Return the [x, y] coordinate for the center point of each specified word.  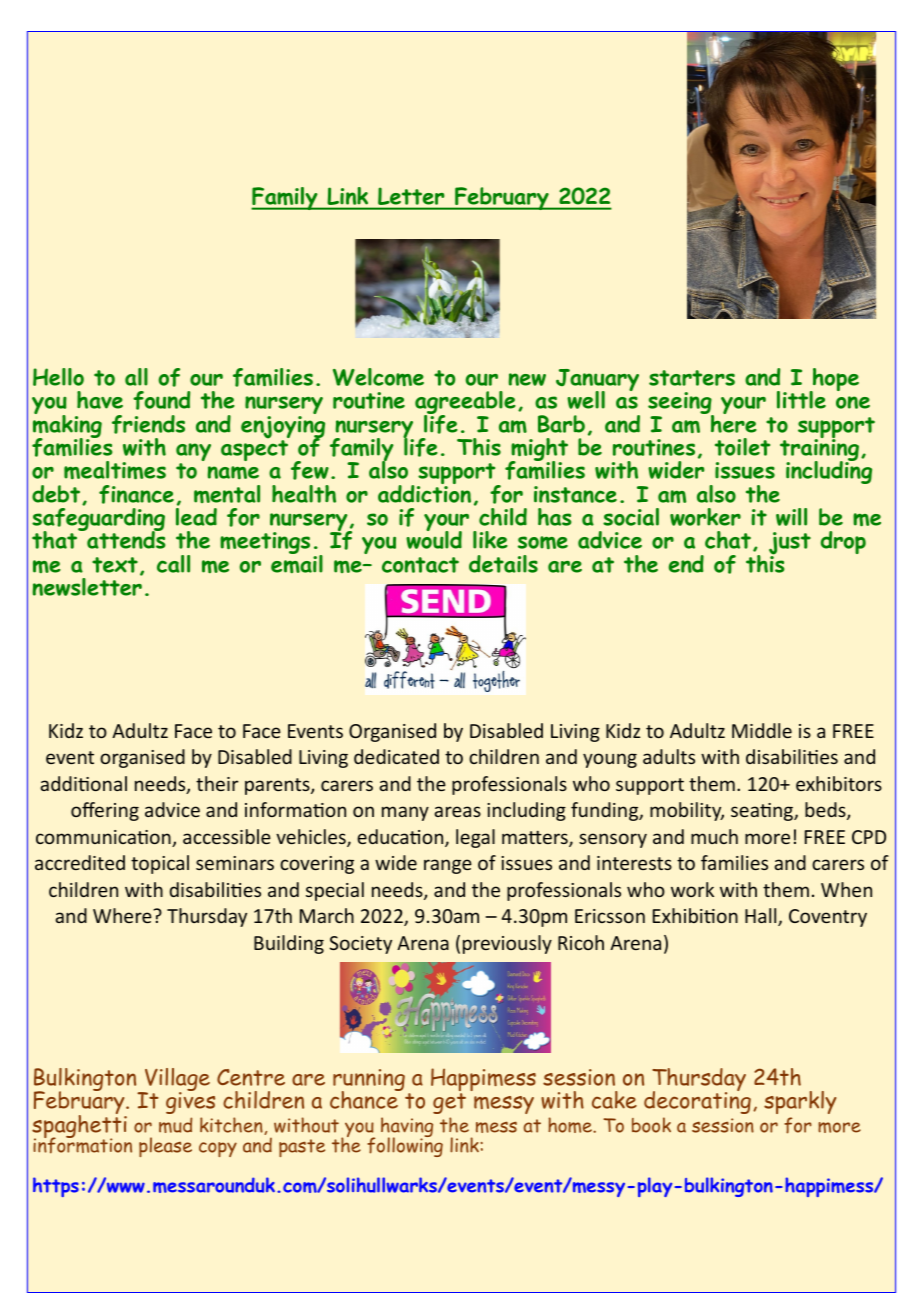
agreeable [465, 404]
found [161, 400]
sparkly [800, 1102]
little [801, 400]
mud [175, 1125]
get [449, 1103]
